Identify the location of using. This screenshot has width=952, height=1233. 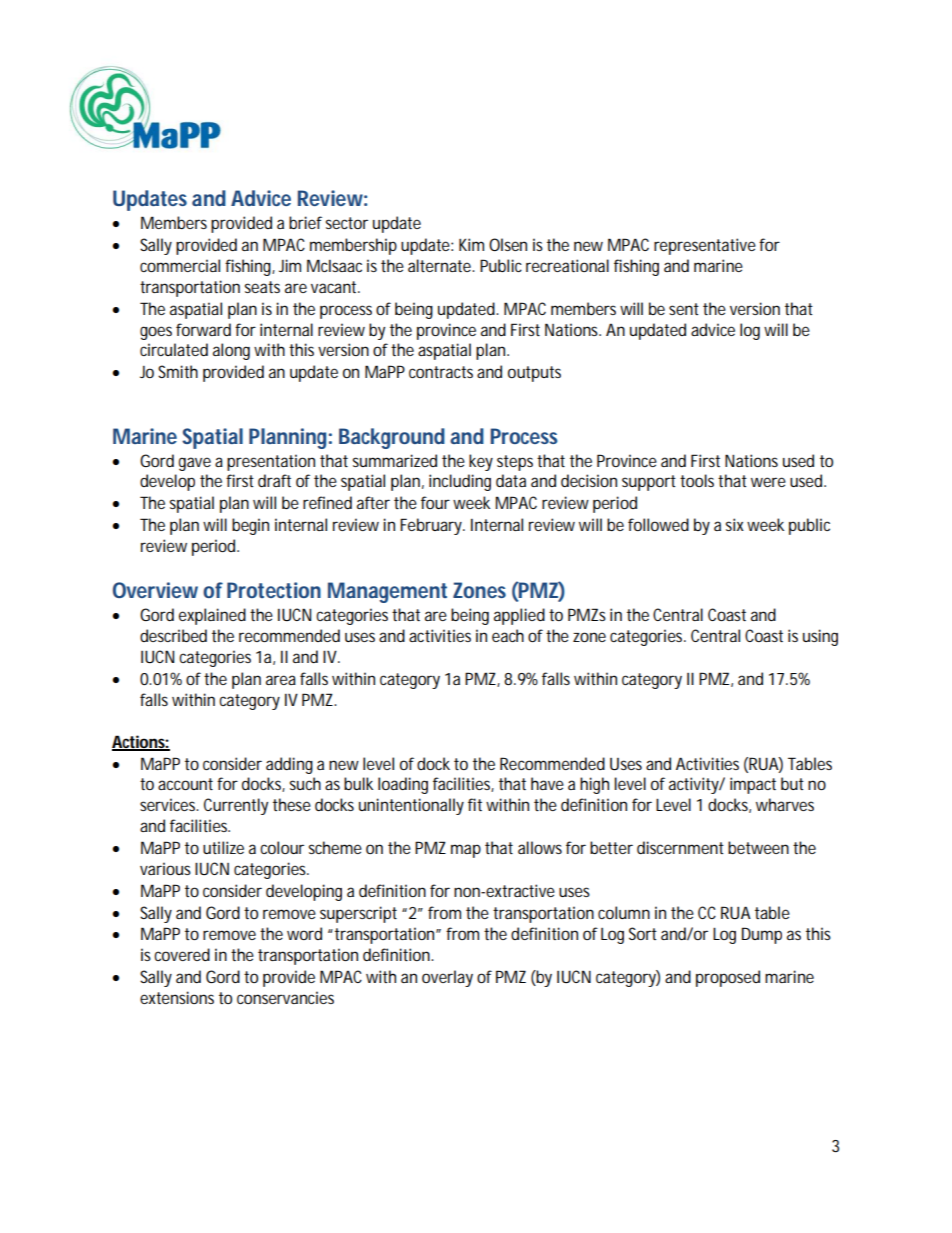
(820, 637).
